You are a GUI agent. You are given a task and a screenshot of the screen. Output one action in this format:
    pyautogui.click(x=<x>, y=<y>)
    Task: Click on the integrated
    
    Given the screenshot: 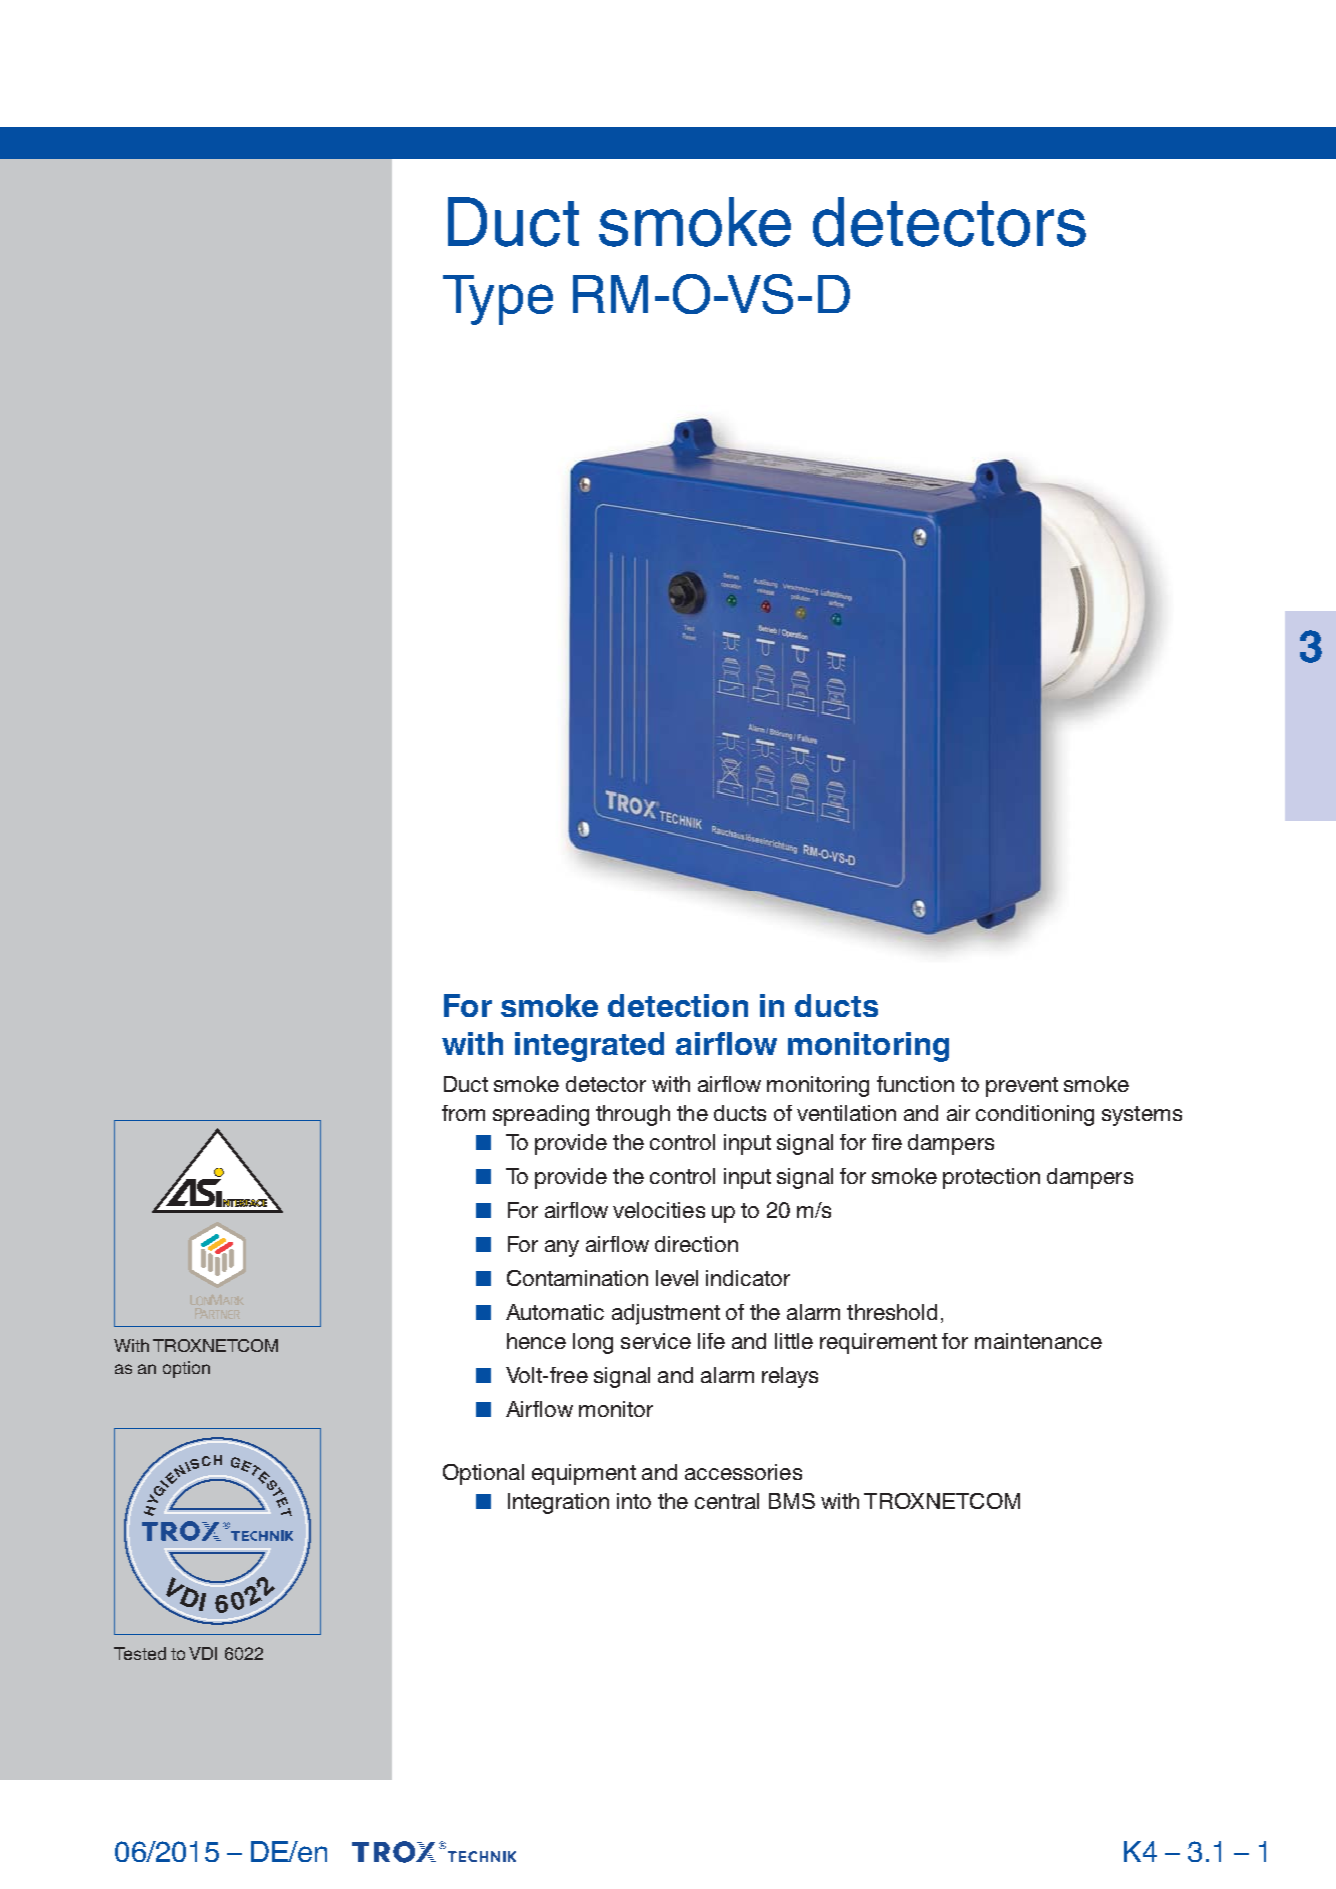 What is the action you would take?
    pyautogui.click(x=589, y=1047)
